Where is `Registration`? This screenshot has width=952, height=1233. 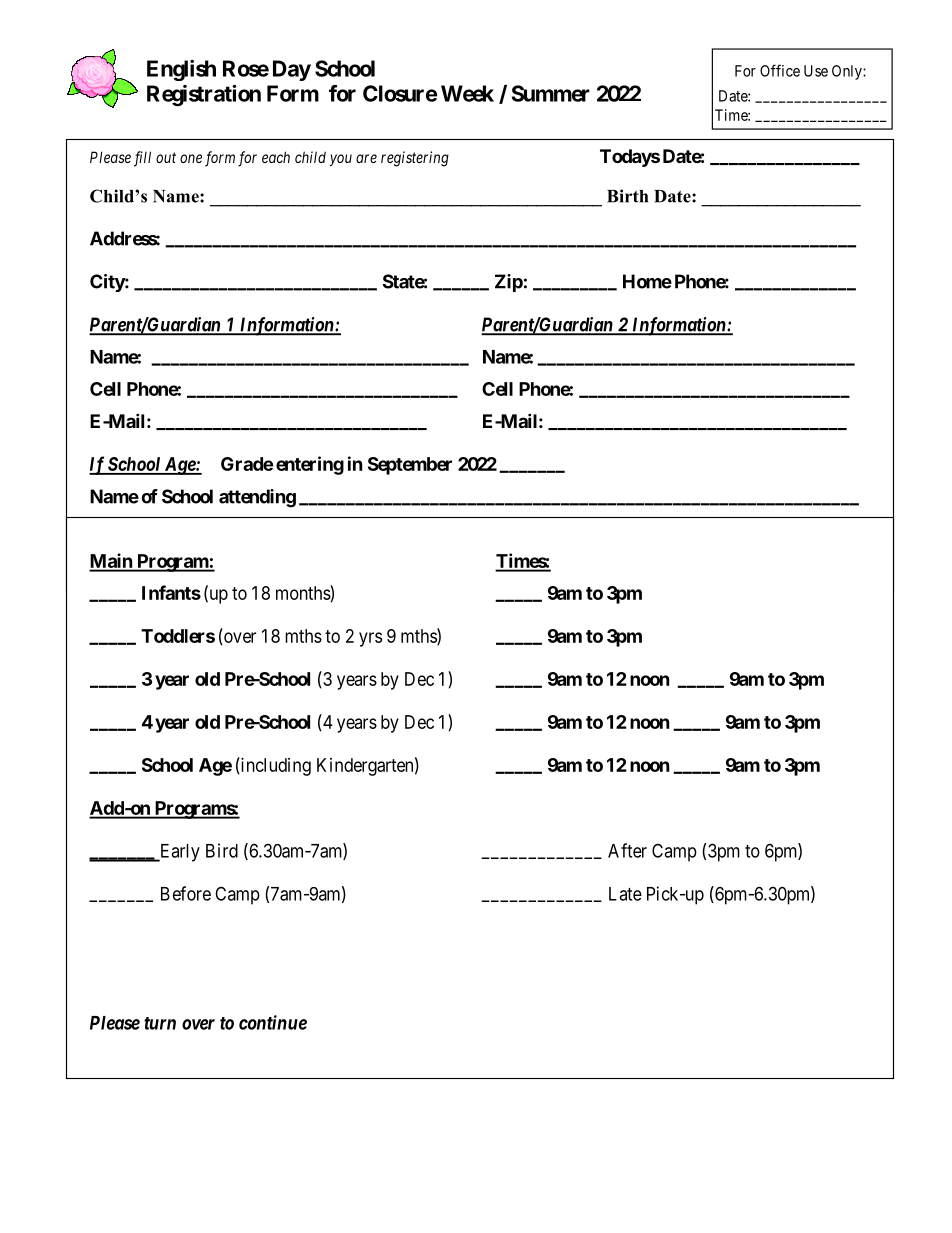
Registration is located at coordinates (204, 95).
